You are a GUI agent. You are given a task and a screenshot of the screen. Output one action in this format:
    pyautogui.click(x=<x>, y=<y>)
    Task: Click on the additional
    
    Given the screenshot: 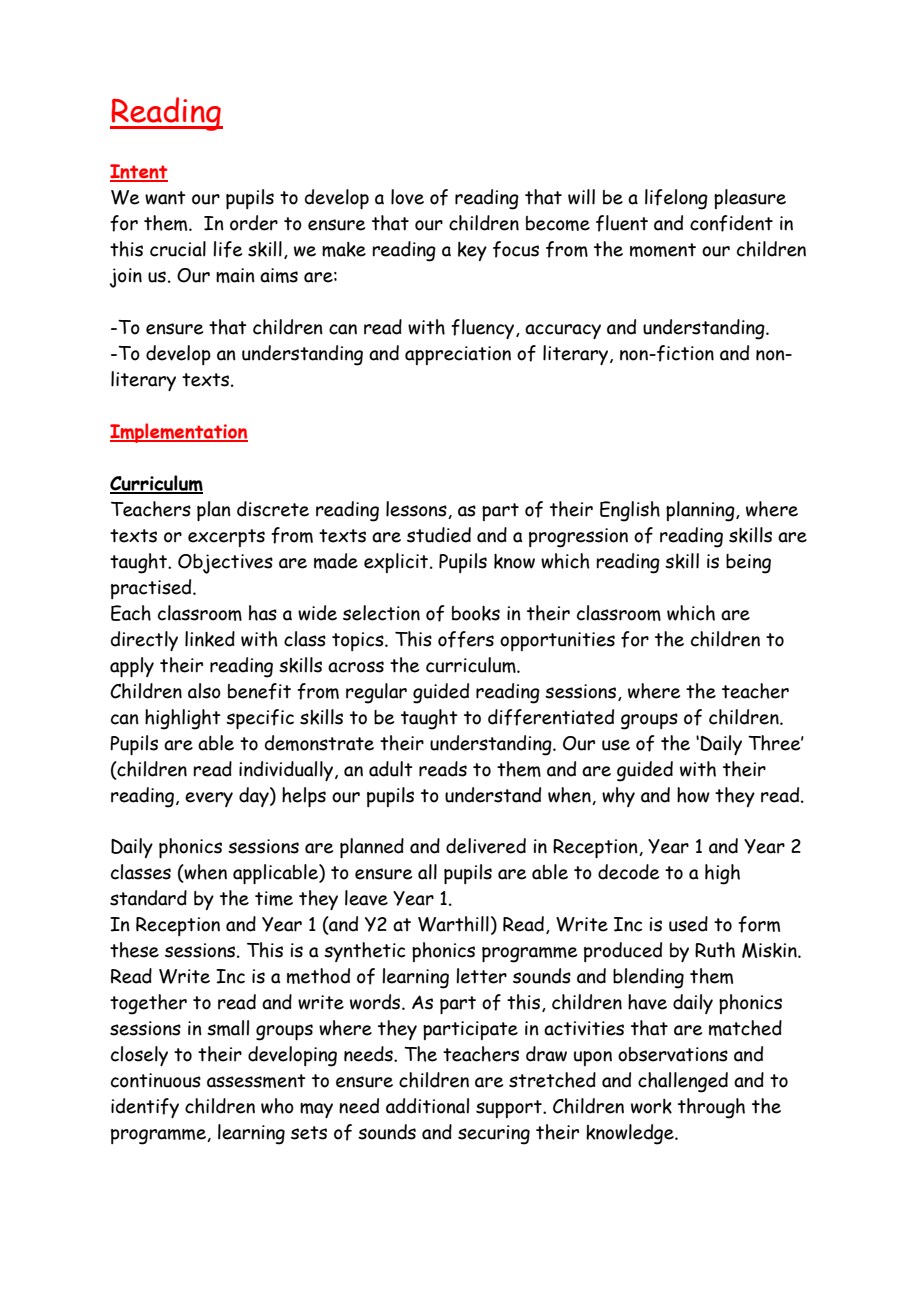 What is the action you would take?
    pyautogui.click(x=427, y=1106)
